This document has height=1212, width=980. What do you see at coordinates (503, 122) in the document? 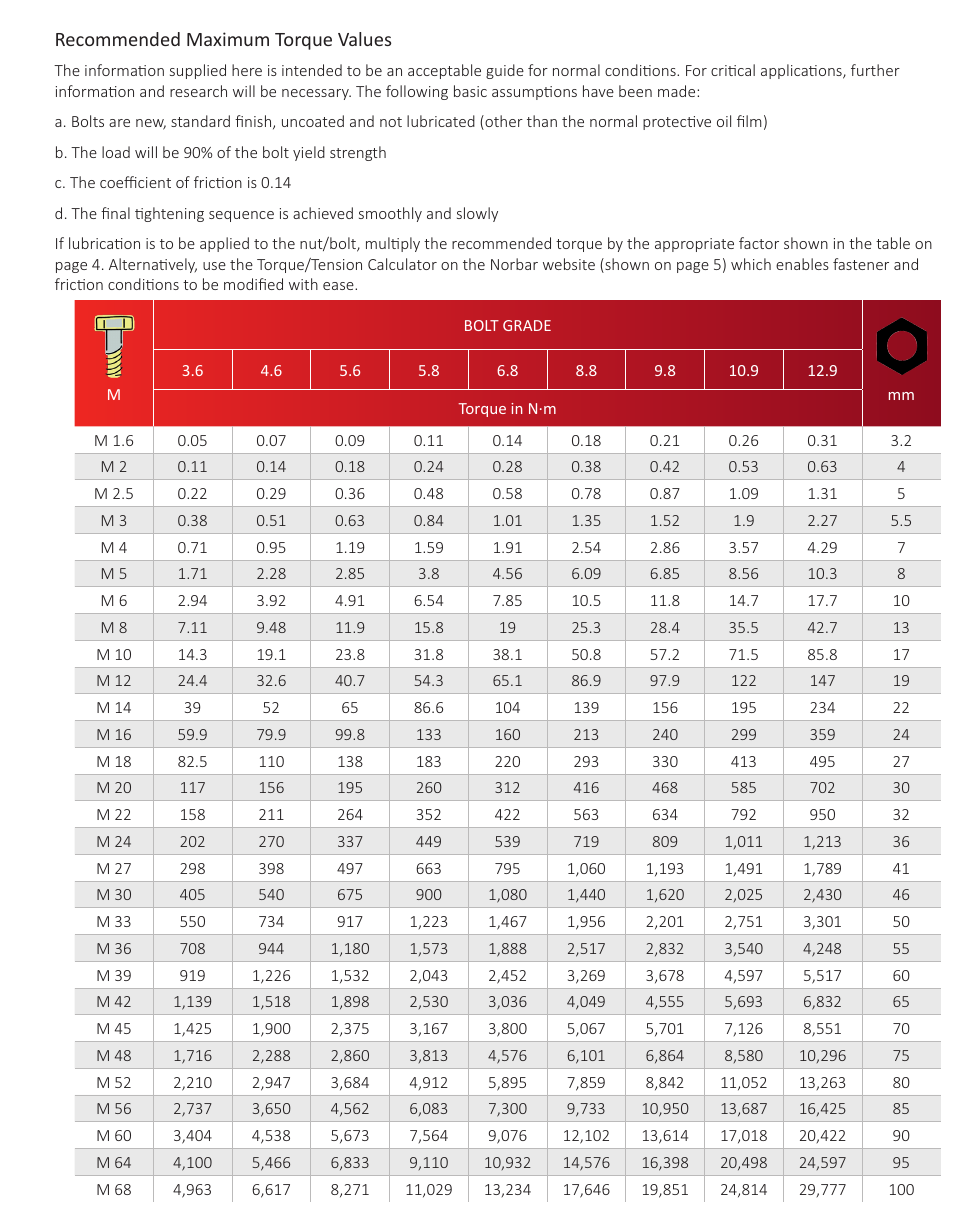
I see `other` at bounding box center [503, 122].
